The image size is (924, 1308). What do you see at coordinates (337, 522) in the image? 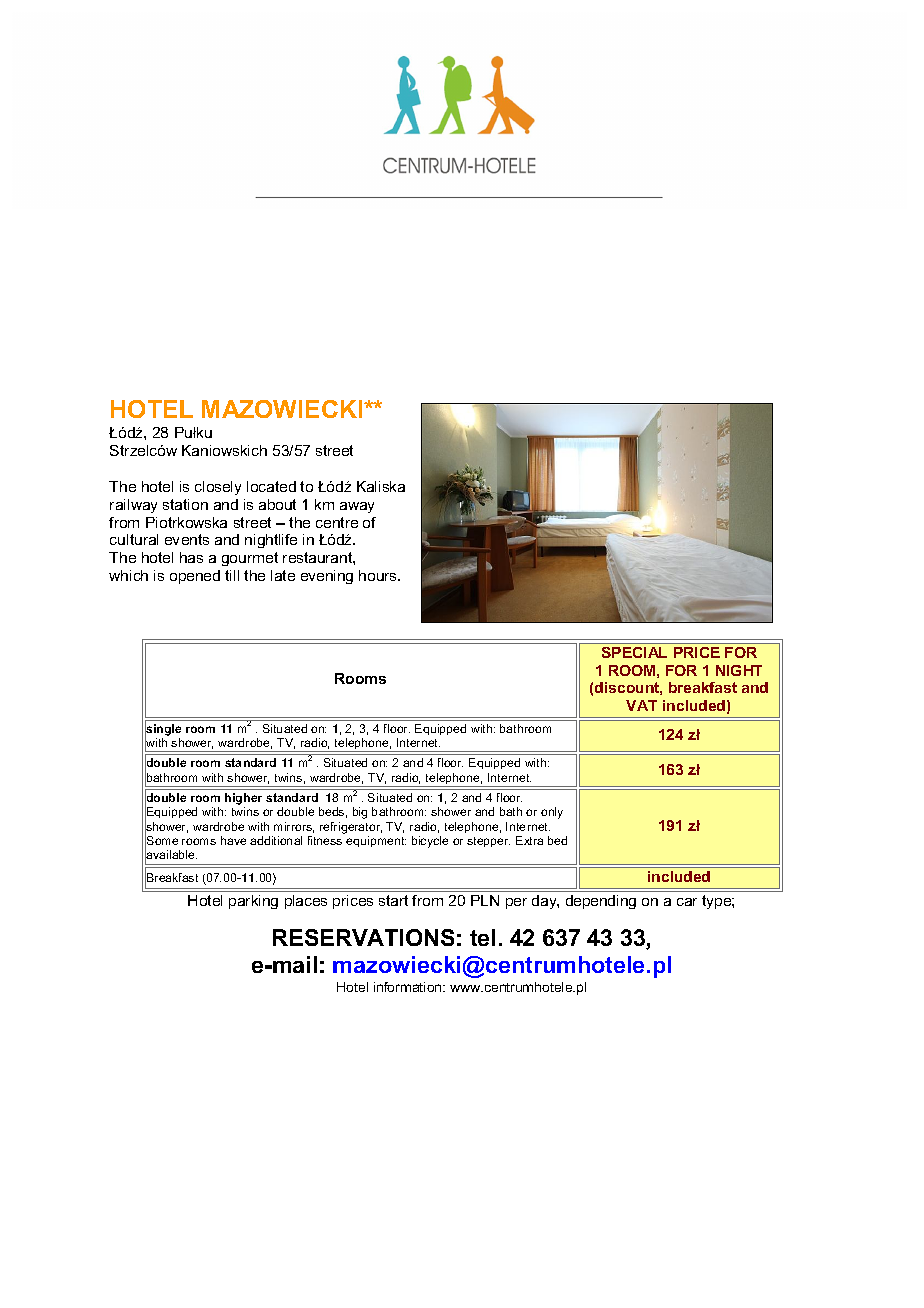
I see `centre` at bounding box center [337, 522].
